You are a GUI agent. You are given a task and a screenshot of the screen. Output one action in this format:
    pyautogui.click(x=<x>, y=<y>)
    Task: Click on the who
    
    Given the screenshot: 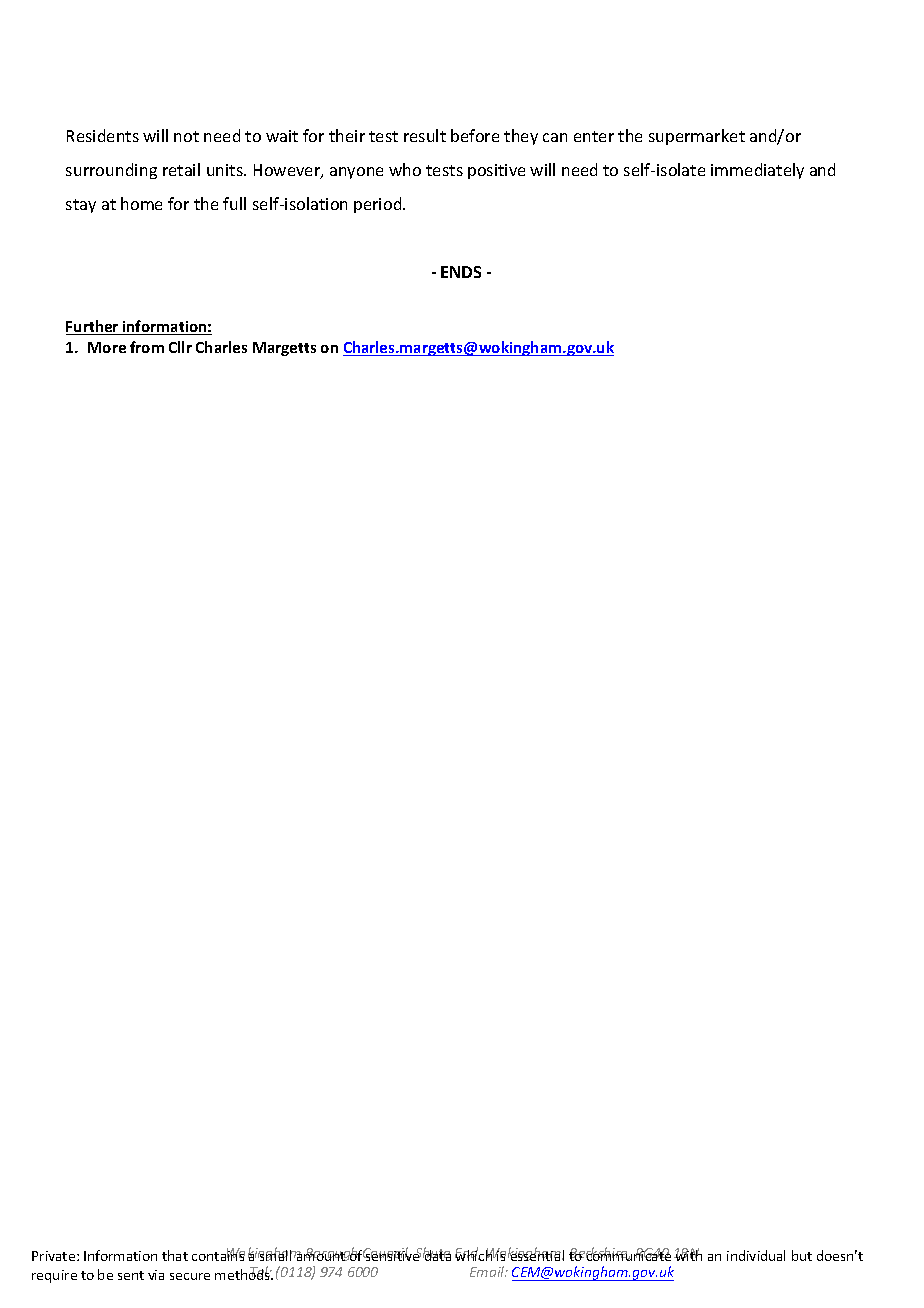 What is the action you would take?
    pyautogui.click(x=405, y=169)
